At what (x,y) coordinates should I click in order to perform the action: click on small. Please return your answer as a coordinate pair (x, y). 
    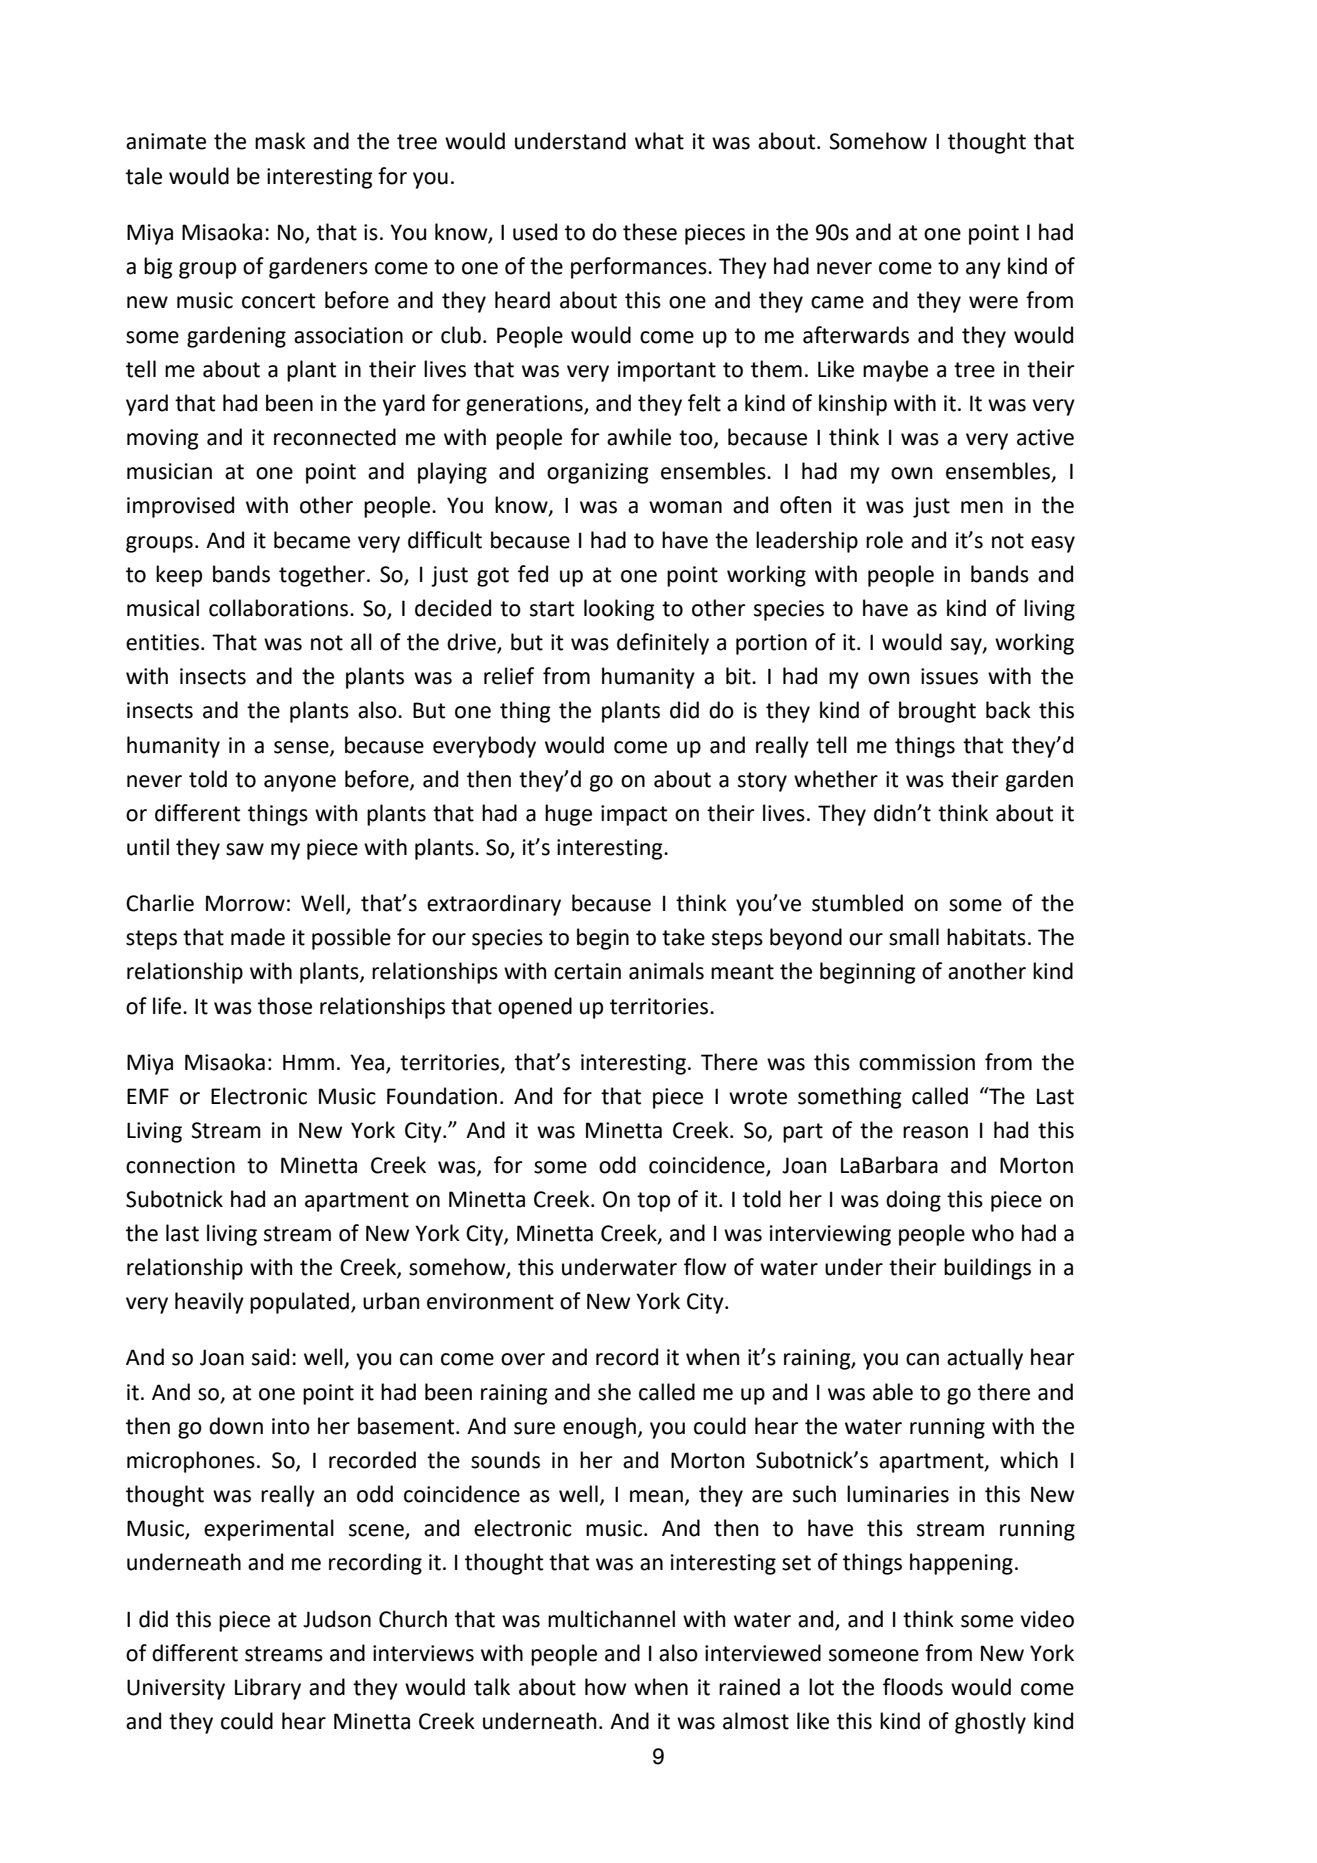
    Looking at the image, I should click on (914, 937).
